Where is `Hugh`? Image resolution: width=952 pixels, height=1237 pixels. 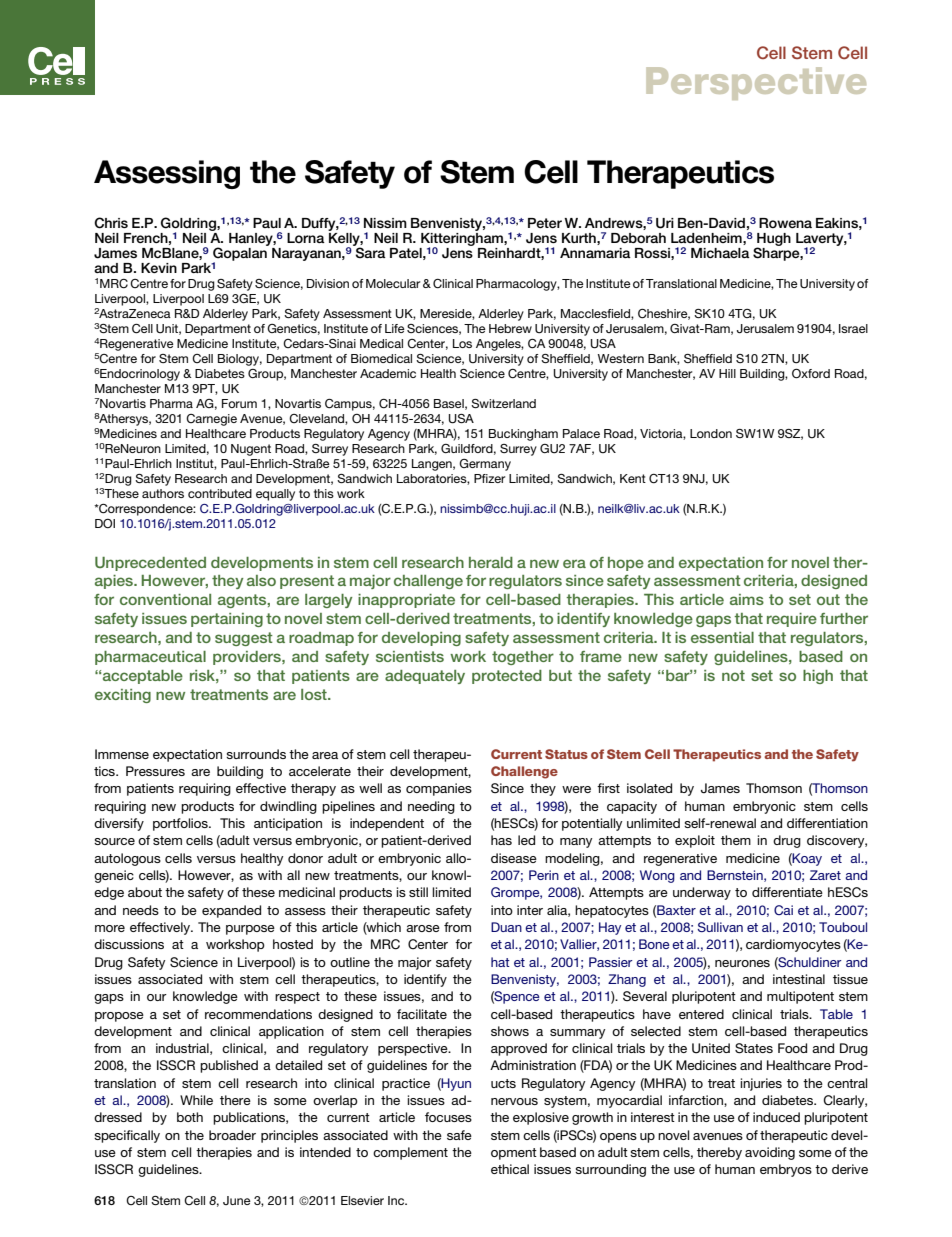 Hugh is located at coordinates (773, 241).
